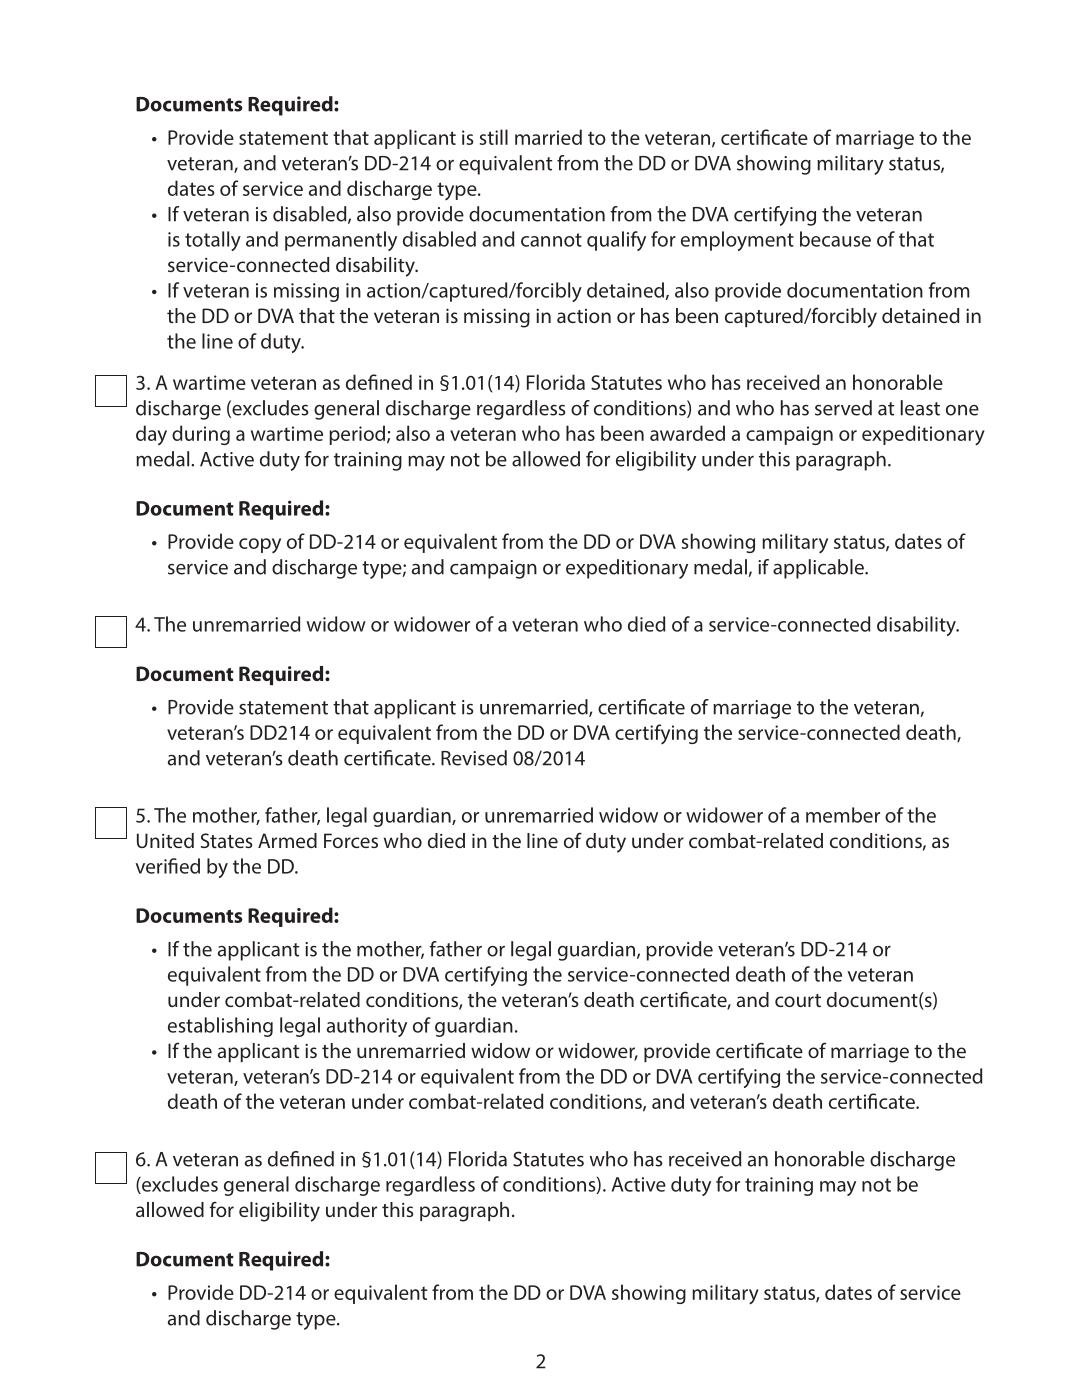  Describe the element at coordinates (226, 840) in the image. I see `States` at that location.
